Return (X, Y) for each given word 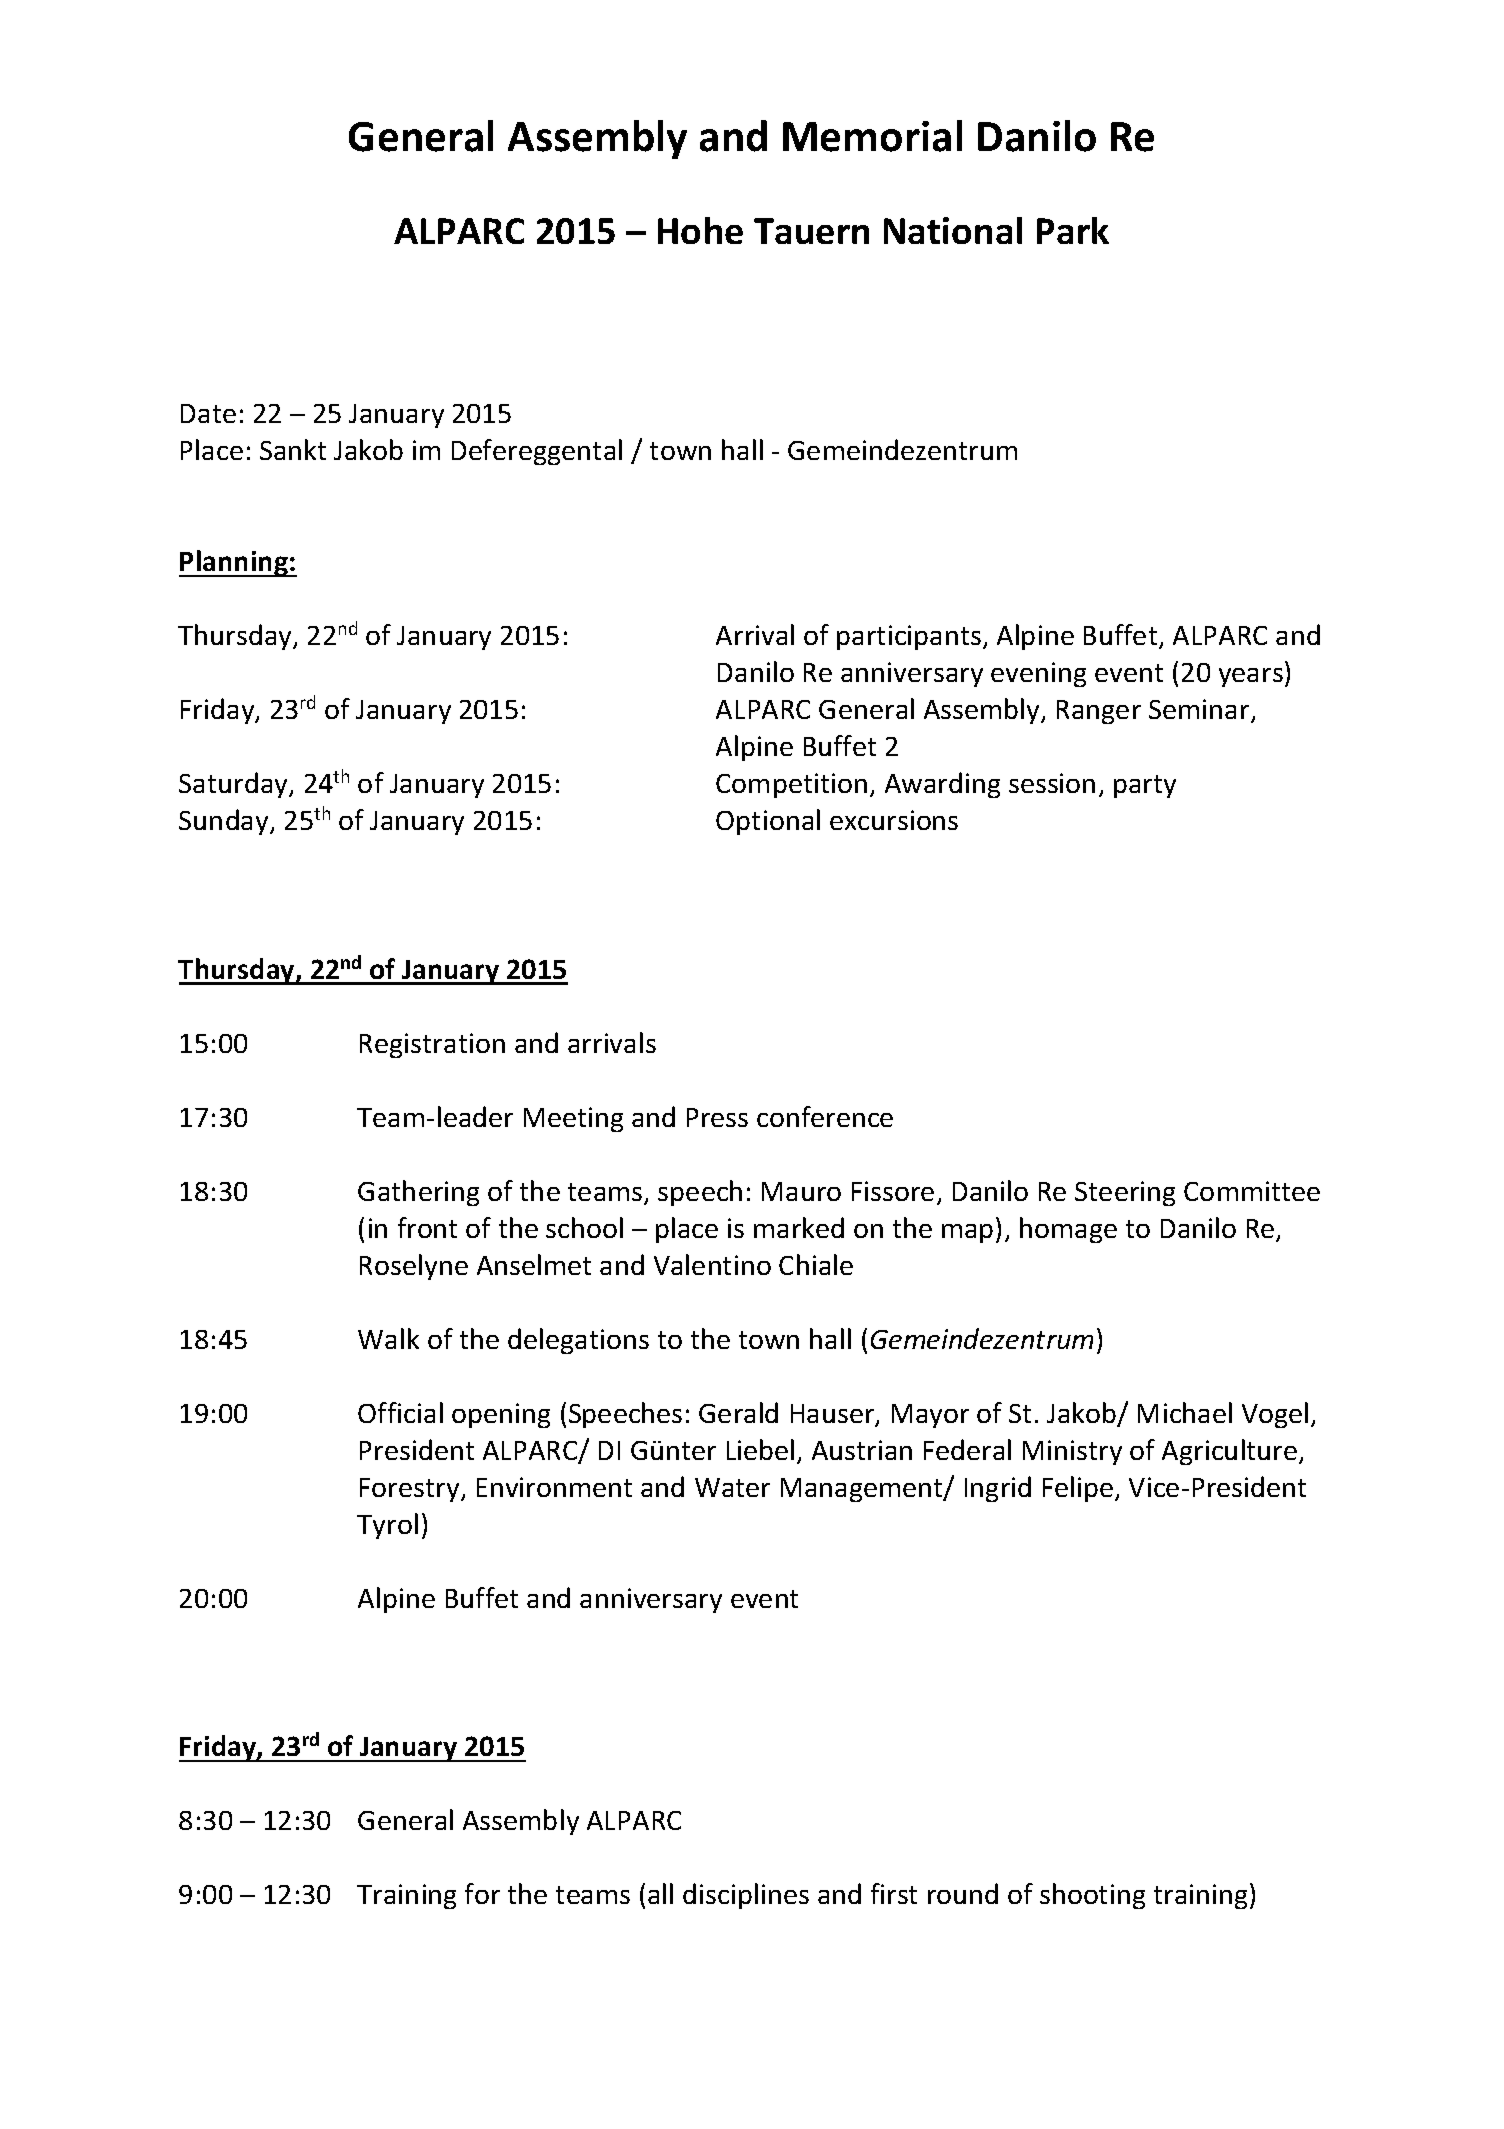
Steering (1125, 1193)
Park (1073, 230)
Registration (432, 1045)
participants (910, 637)
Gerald (738, 1412)
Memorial (872, 136)
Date (208, 413)
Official (400, 1412)
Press (717, 1117)
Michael (1185, 1412)
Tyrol (387, 1526)
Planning (234, 563)
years (1251, 677)
